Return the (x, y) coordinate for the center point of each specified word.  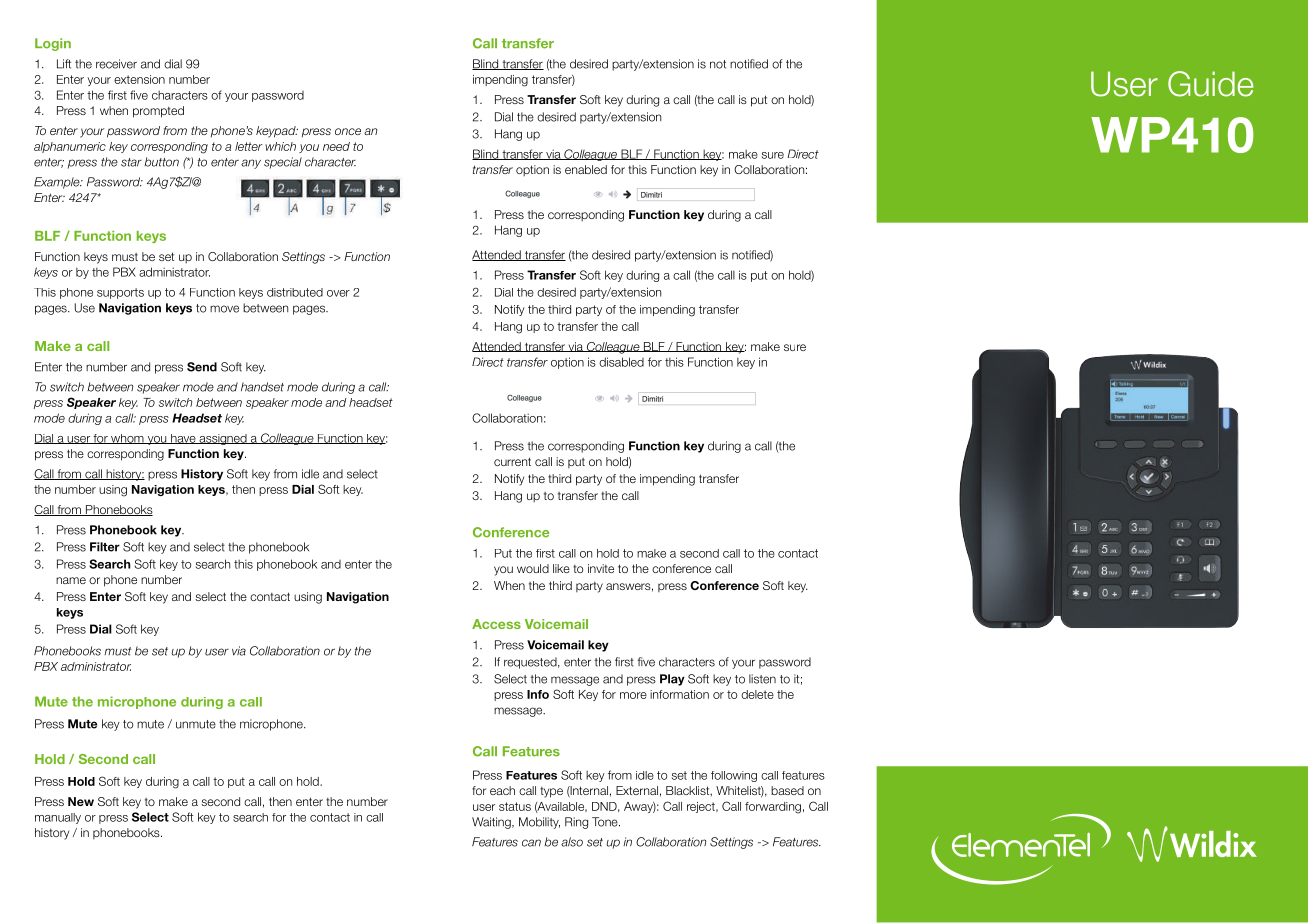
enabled (586, 169)
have (183, 439)
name (71, 580)
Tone (606, 822)
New (81, 801)
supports (120, 293)
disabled (621, 362)
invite (601, 568)
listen (762, 679)
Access (496, 624)
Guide (1210, 84)
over (338, 293)
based (787, 790)
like (561, 568)
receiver (116, 64)
